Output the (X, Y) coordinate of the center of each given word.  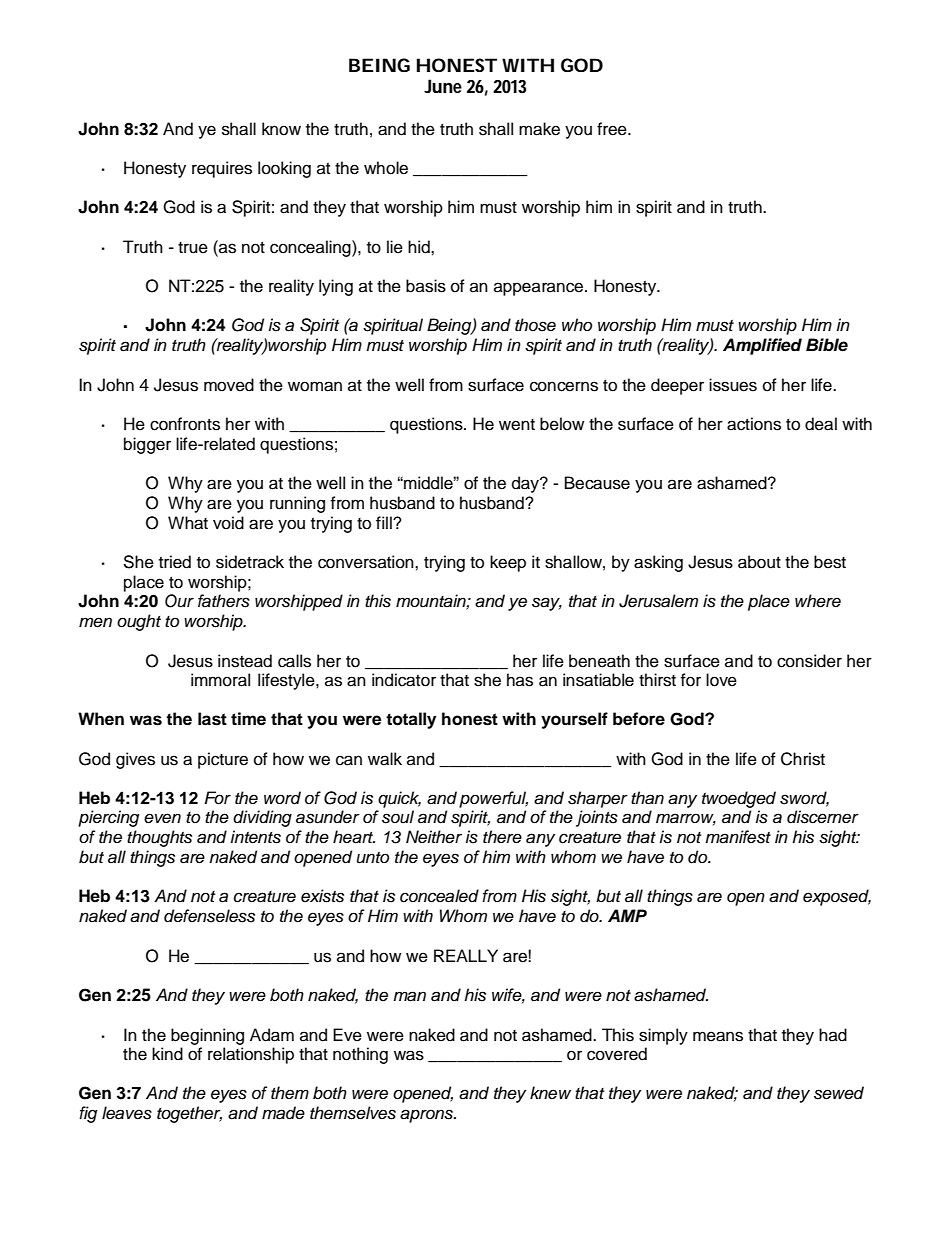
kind (167, 1054)
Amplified (762, 346)
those (535, 325)
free (613, 129)
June (443, 86)
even (162, 818)
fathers (224, 601)
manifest (738, 837)
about (759, 562)
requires (222, 169)
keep (508, 563)
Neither (434, 837)
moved (229, 385)
